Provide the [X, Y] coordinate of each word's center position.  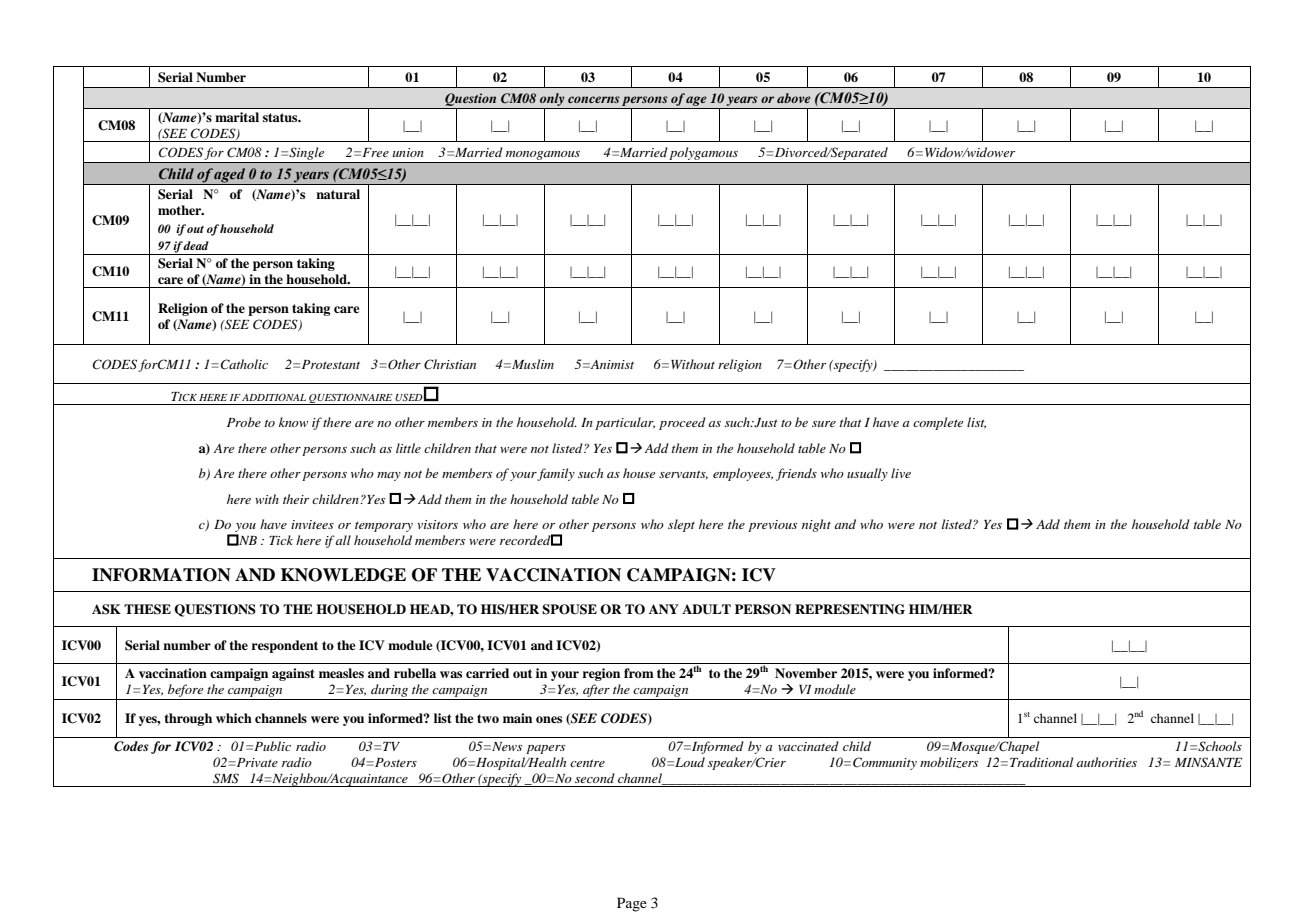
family [556, 474]
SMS [226, 778]
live [901, 473]
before [185, 690]
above [794, 98]
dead [196, 245]
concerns [594, 99]
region [601, 674]
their [296, 499]
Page [632, 904]
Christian [450, 364]
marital [237, 117]
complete [938, 423]
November [806, 673]
